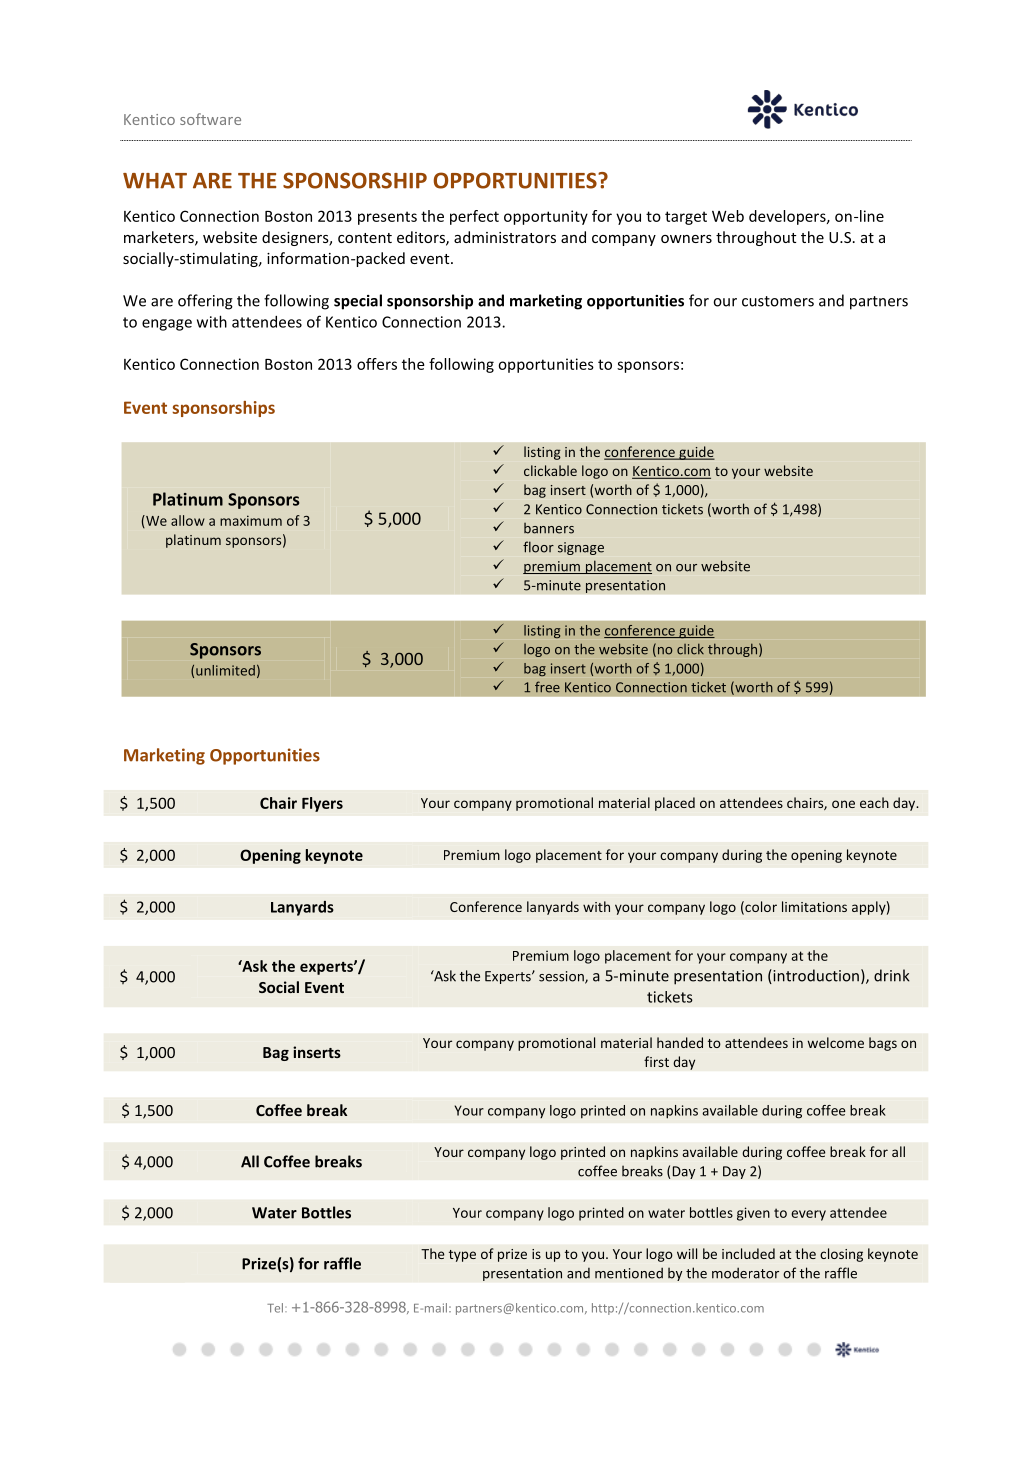 This screenshot has height=1459, width=1032. What do you see at coordinates (815, 976) in the screenshot?
I see `introduction` at bounding box center [815, 976].
